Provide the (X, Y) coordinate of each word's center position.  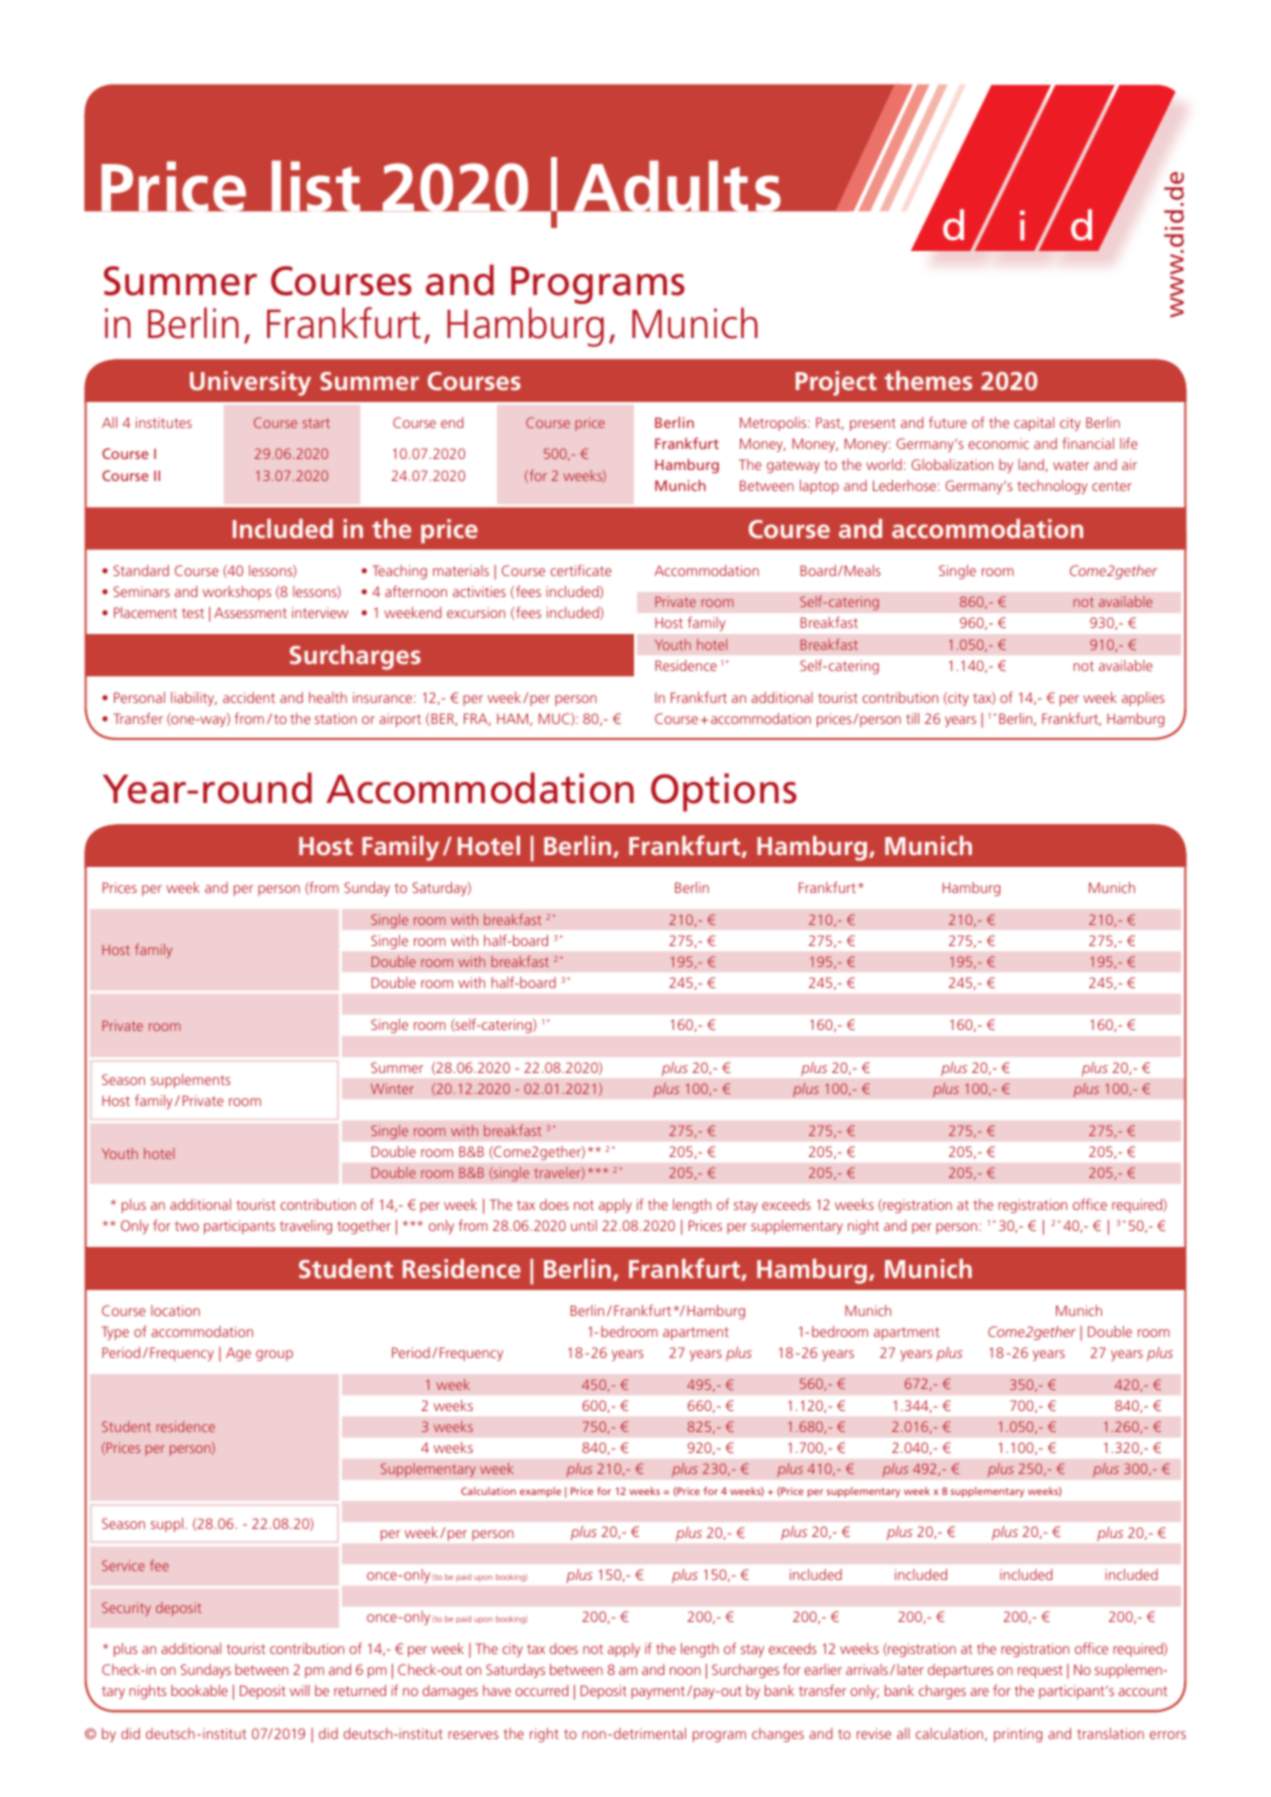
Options (724, 792)
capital (1034, 424)
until (584, 1225)
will (300, 1690)
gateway (793, 466)
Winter (392, 1088)
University (250, 383)
